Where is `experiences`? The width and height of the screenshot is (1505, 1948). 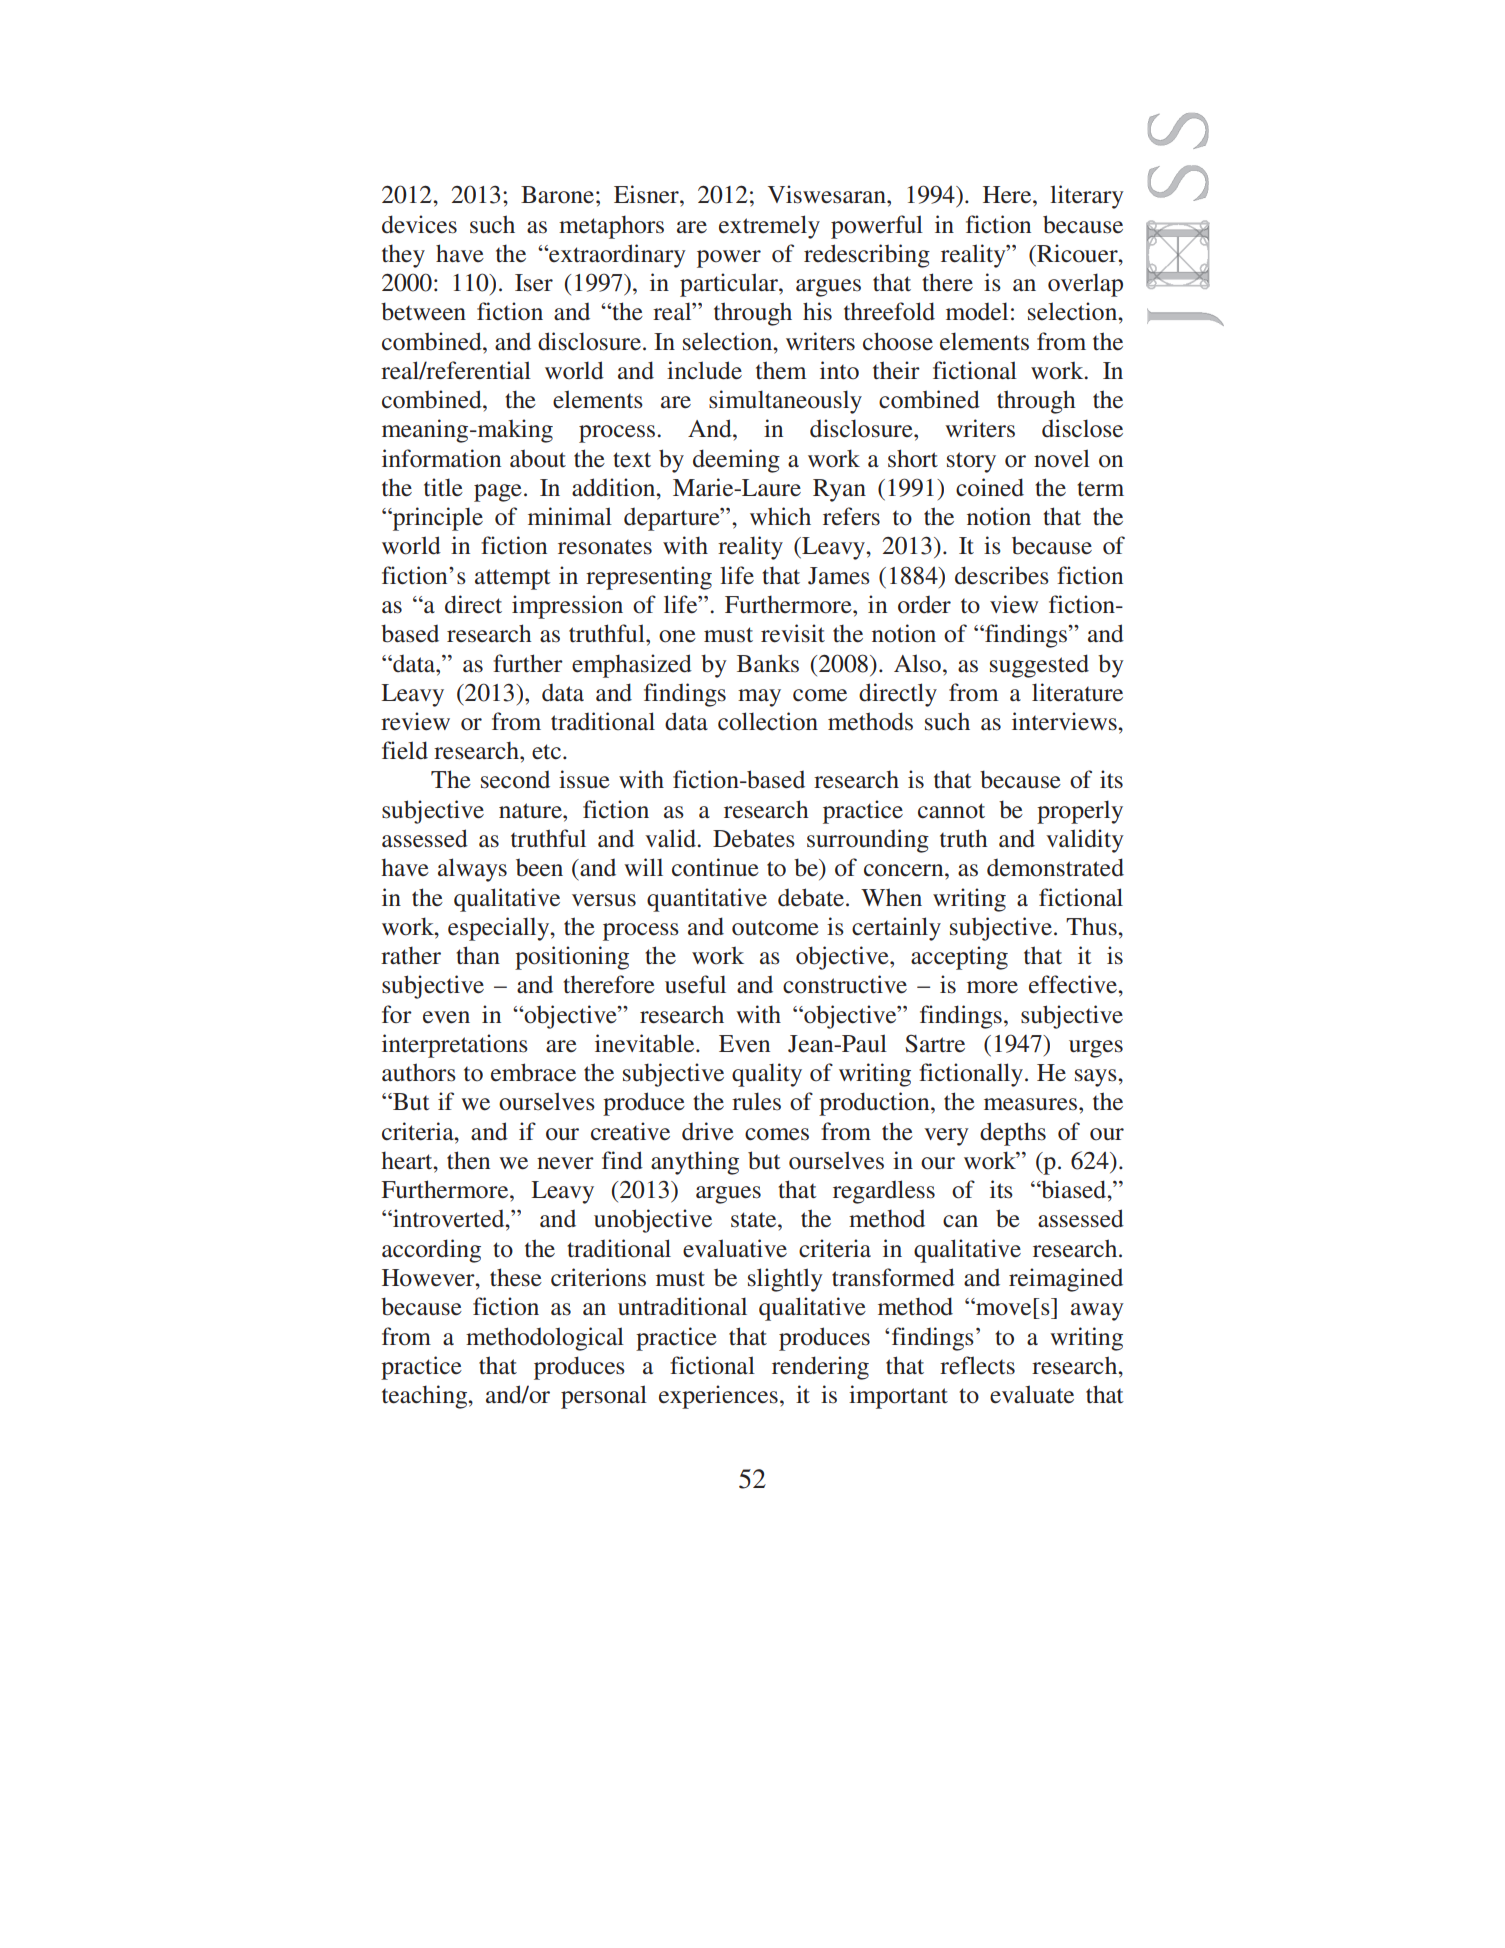 experiences is located at coordinates (718, 1397).
